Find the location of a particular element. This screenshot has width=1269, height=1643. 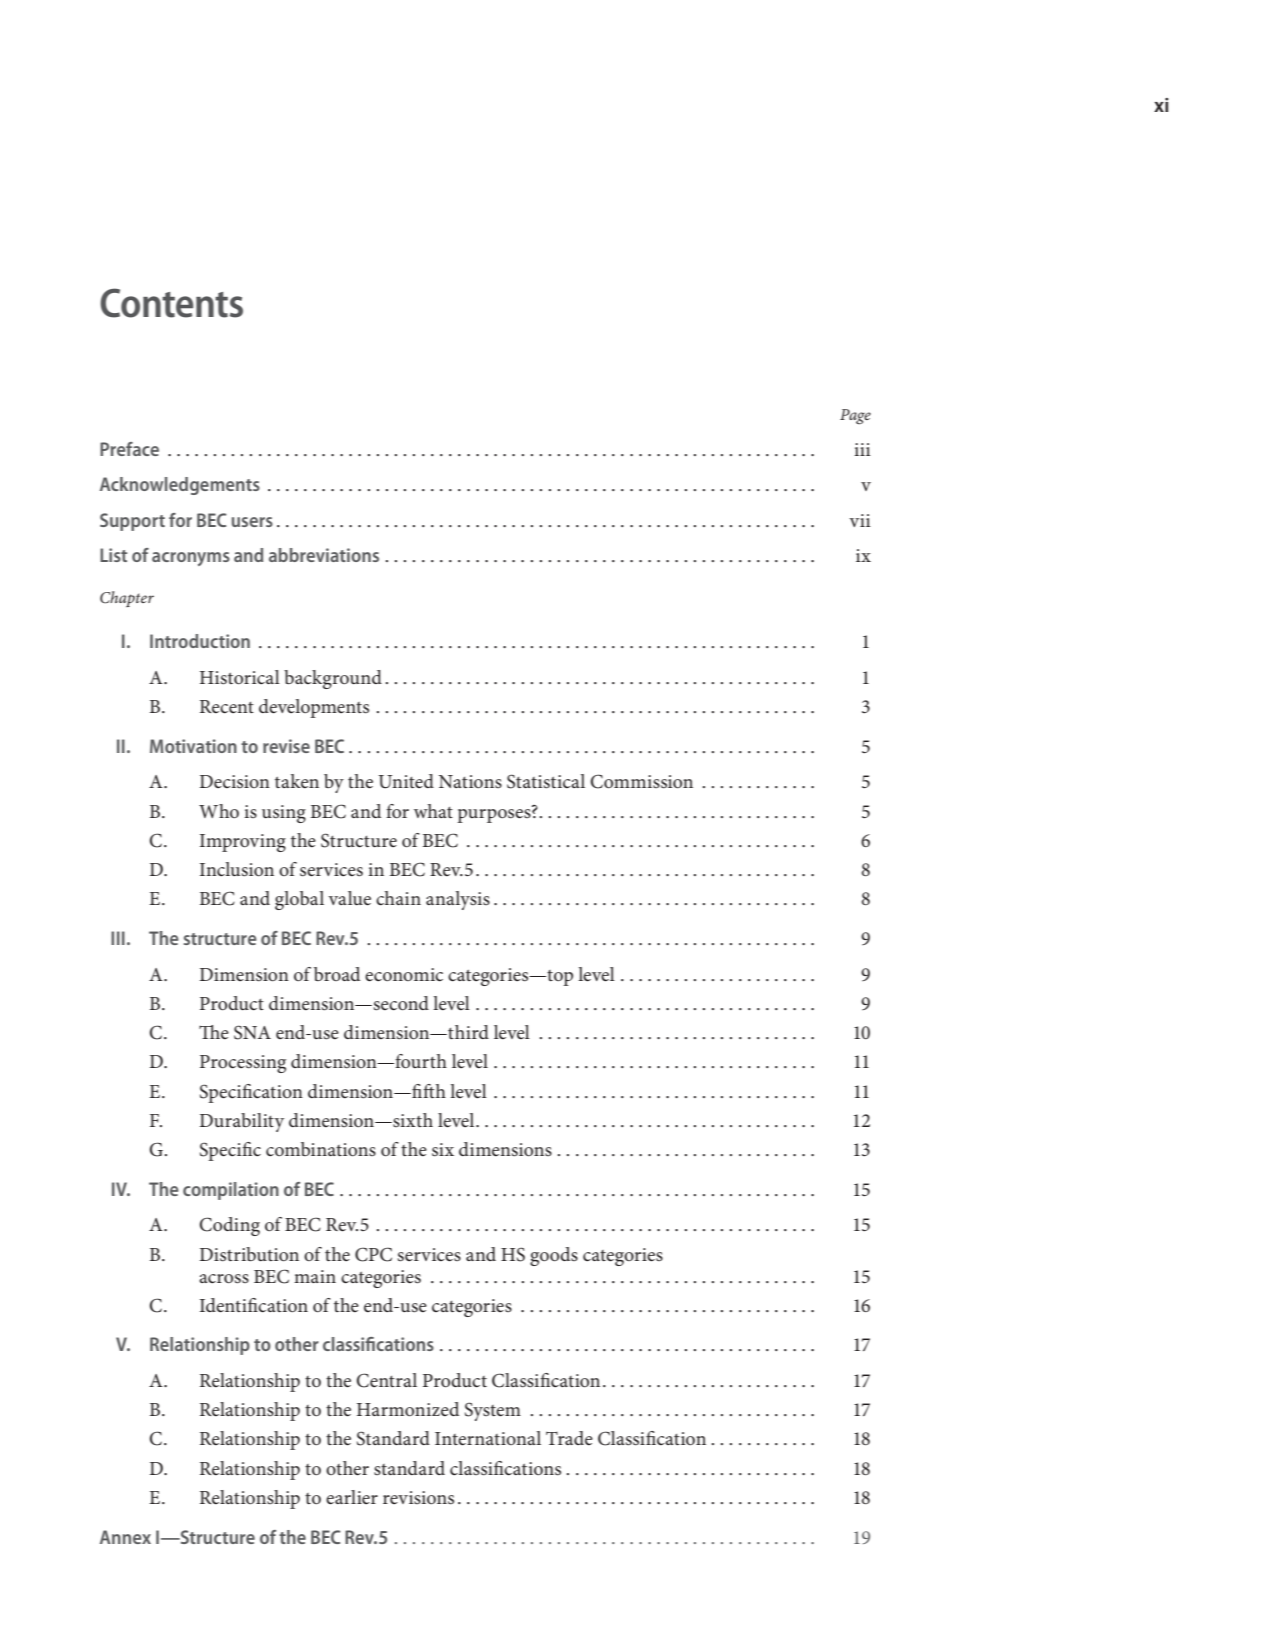

goods is located at coordinates (554, 1256).
